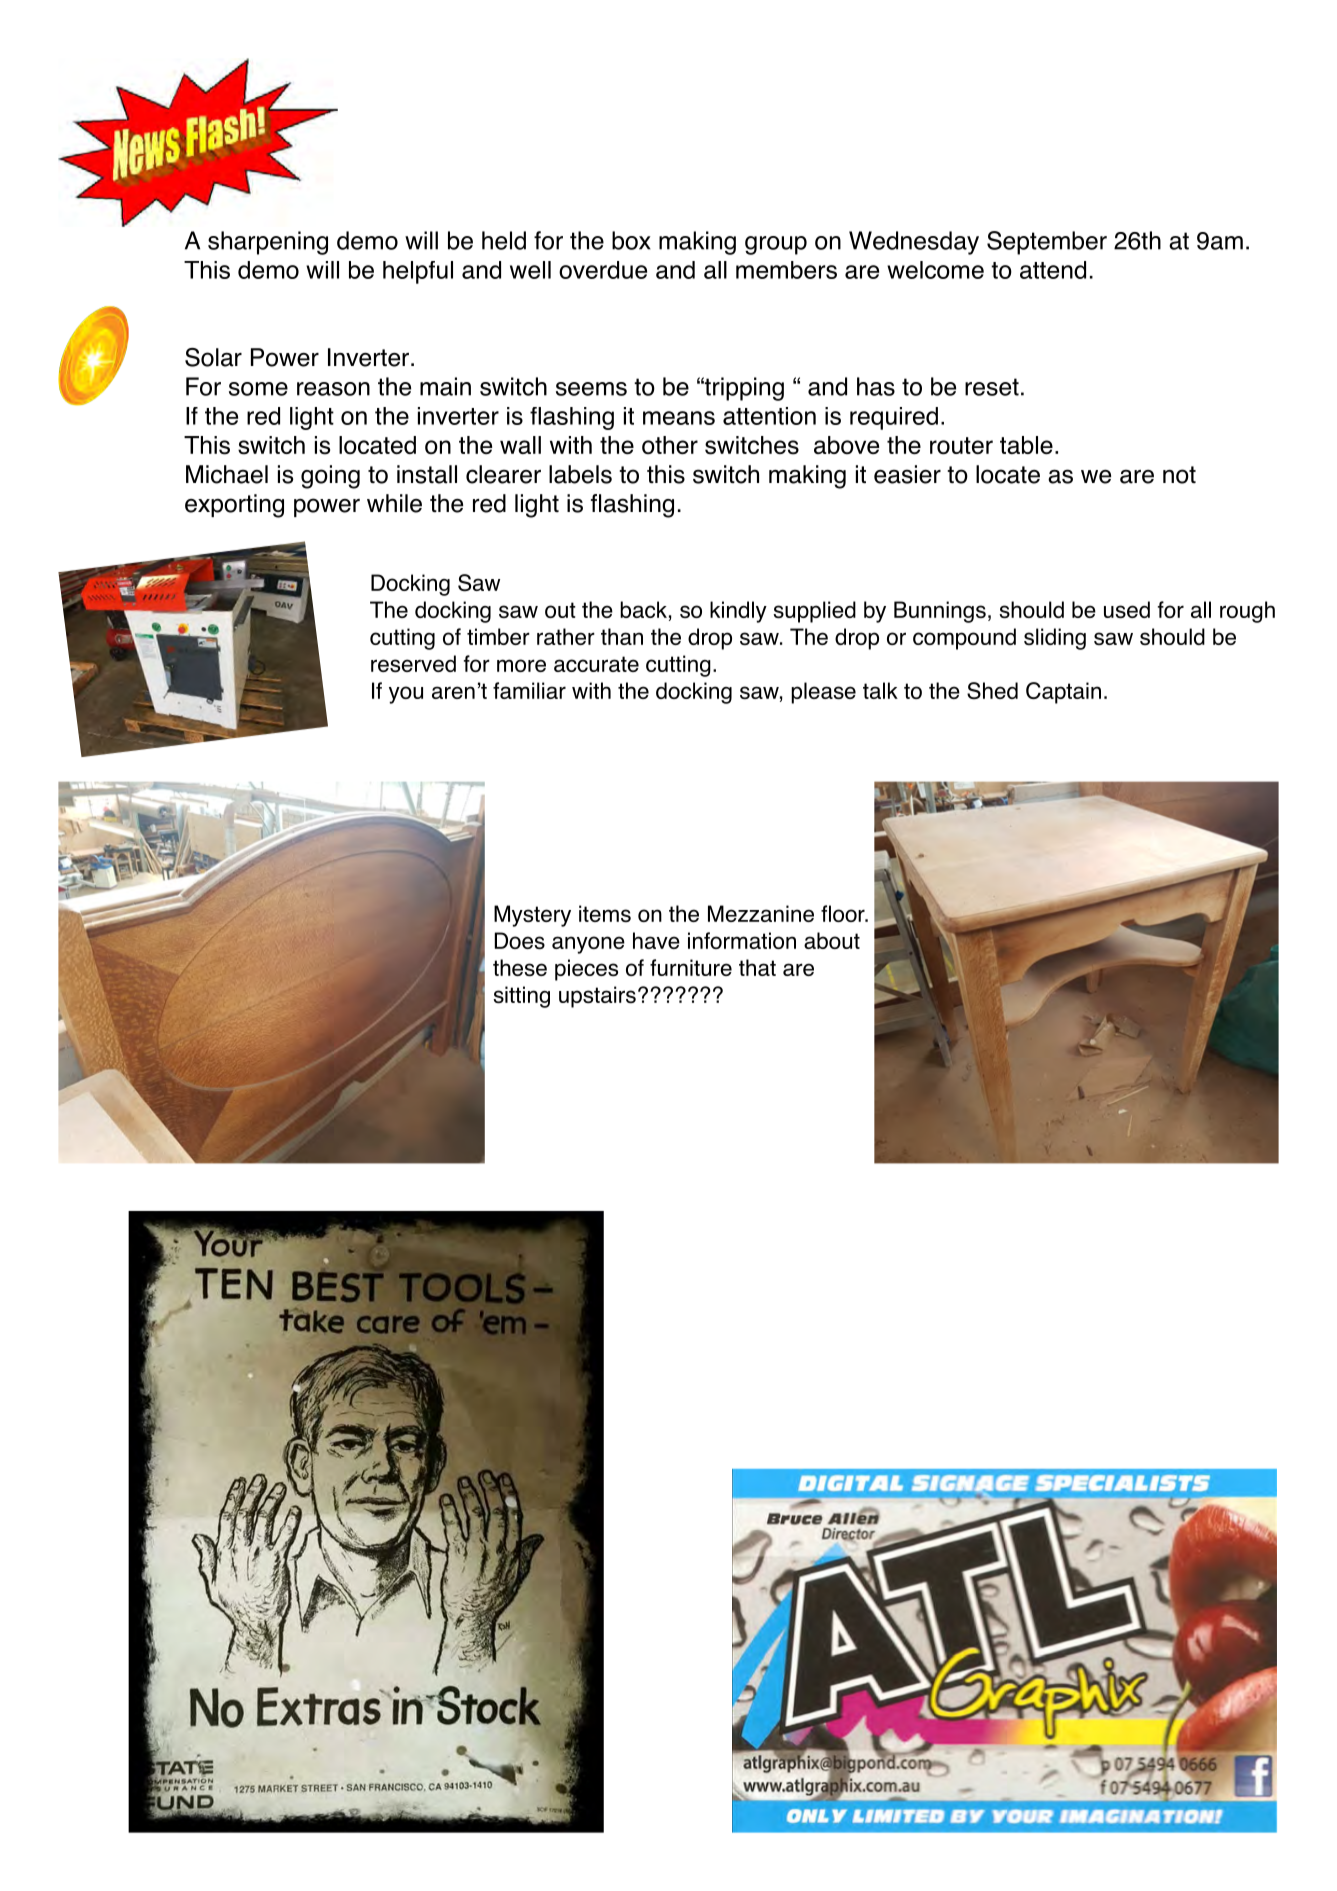 The width and height of the image is (1337, 1891). I want to click on you, so click(406, 695).
